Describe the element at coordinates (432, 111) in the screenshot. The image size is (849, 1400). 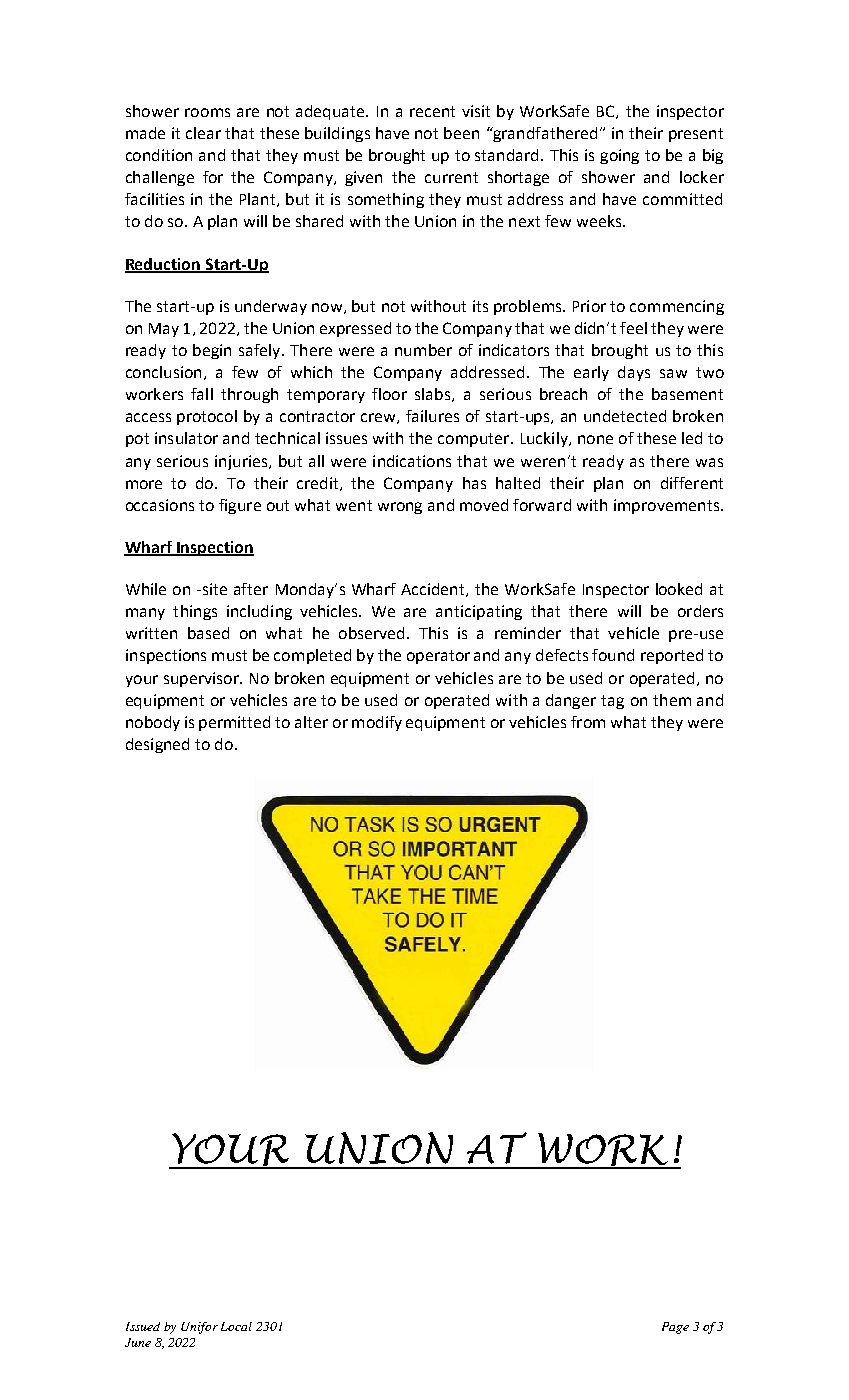
I see `recent` at that location.
